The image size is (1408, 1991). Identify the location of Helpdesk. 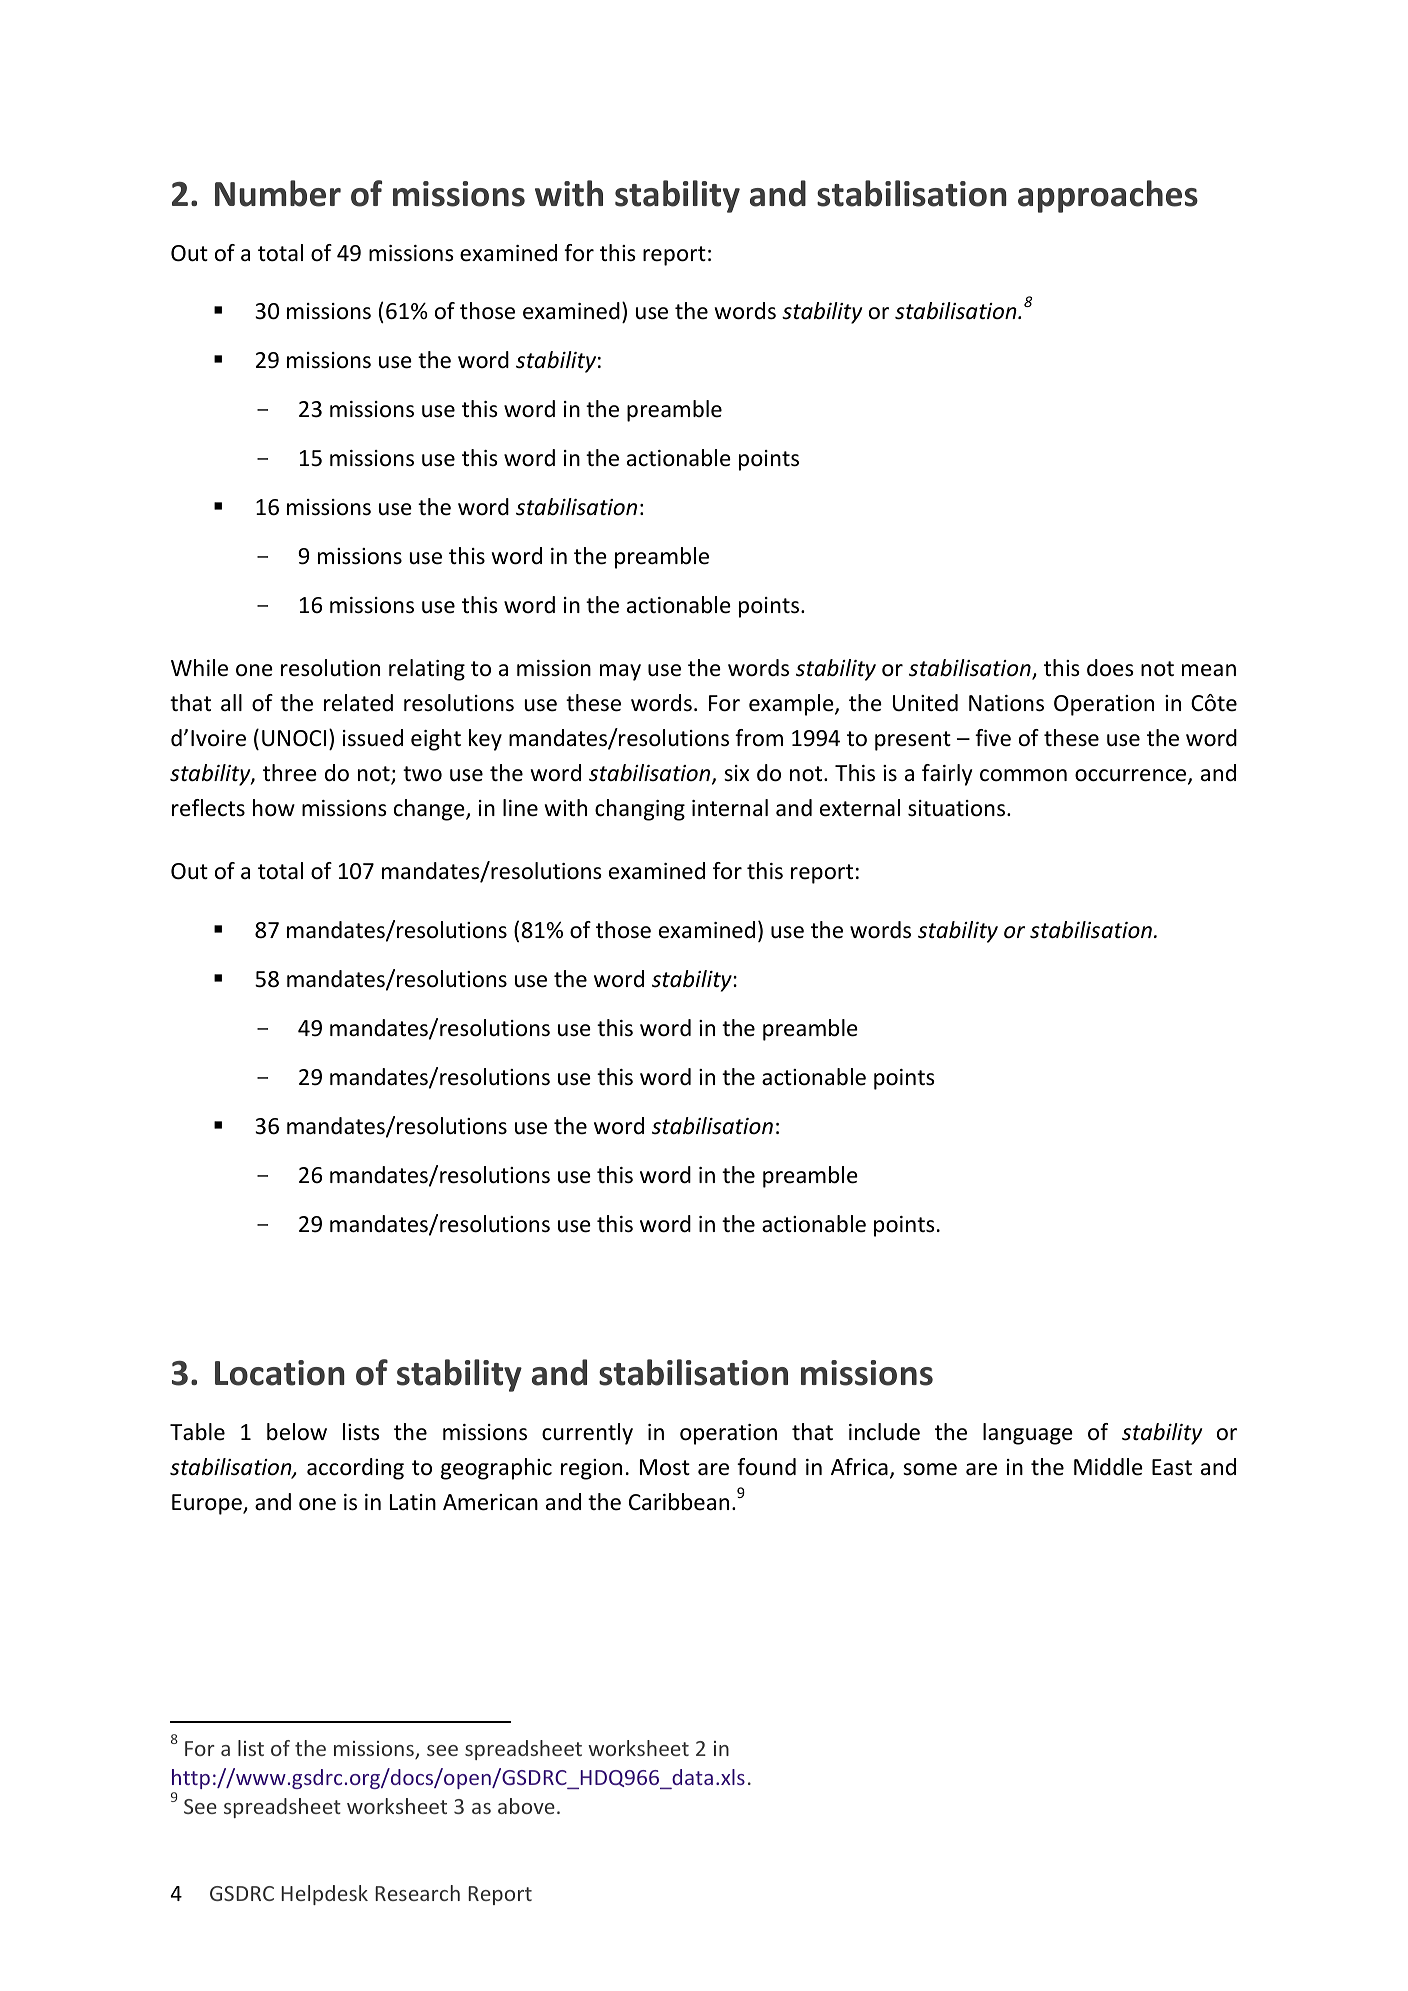
(324, 1895).
